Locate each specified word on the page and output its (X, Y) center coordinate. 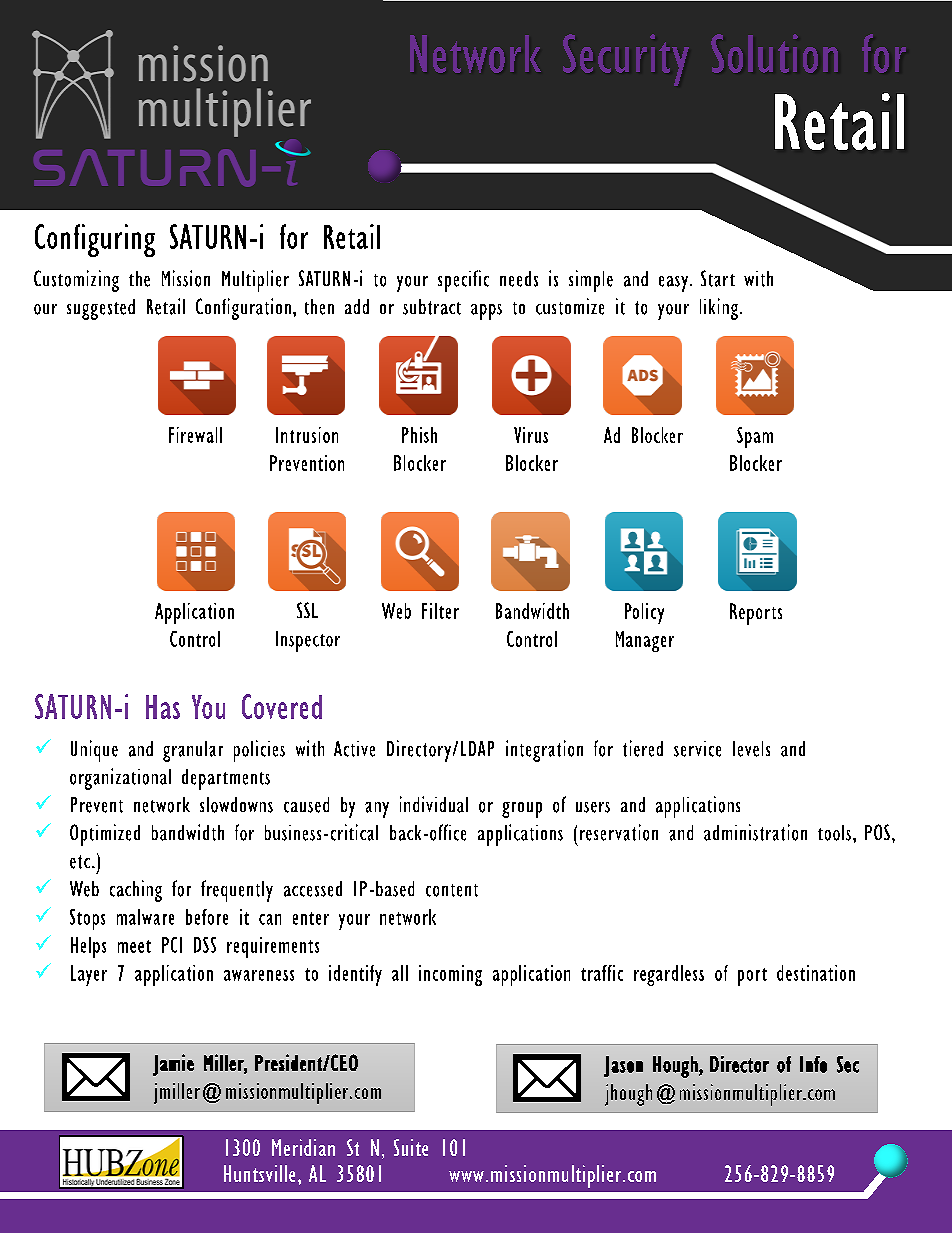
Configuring (95, 240)
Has (163, 707)
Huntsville (259, 1173)
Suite (411, 1147)
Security (626, 60)
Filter (440, 611)
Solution (774, 53)
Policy (644, 613)
